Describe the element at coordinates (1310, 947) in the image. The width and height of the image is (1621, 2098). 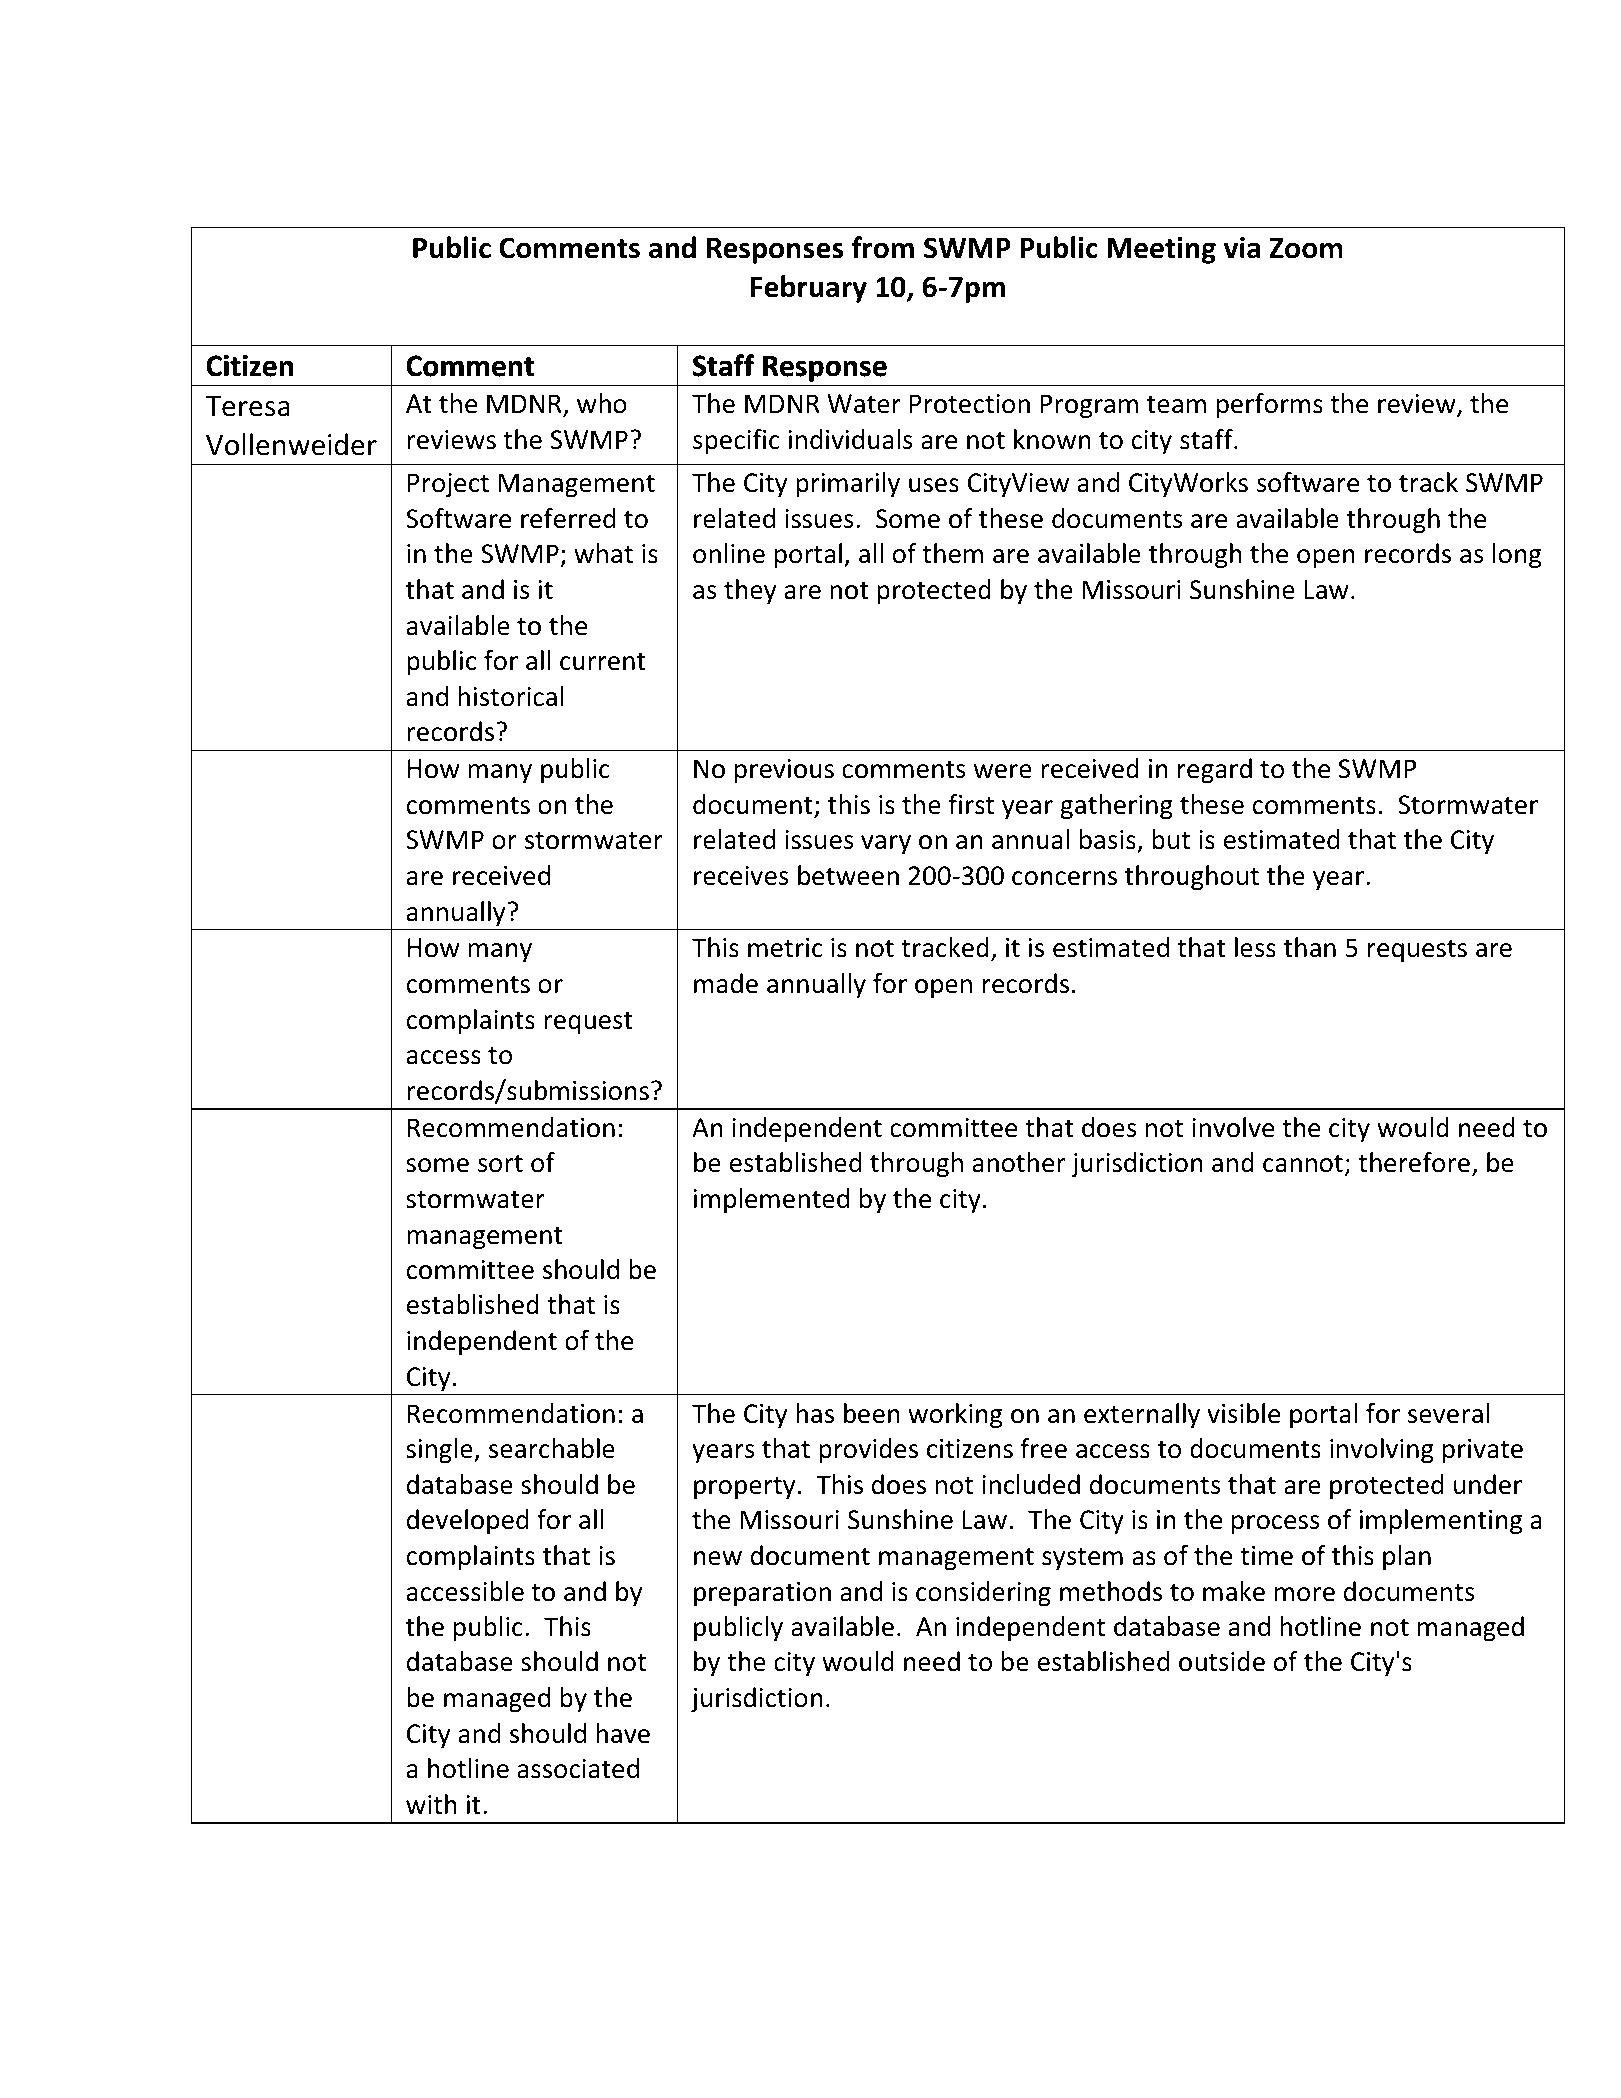
I see `than` at that location.
